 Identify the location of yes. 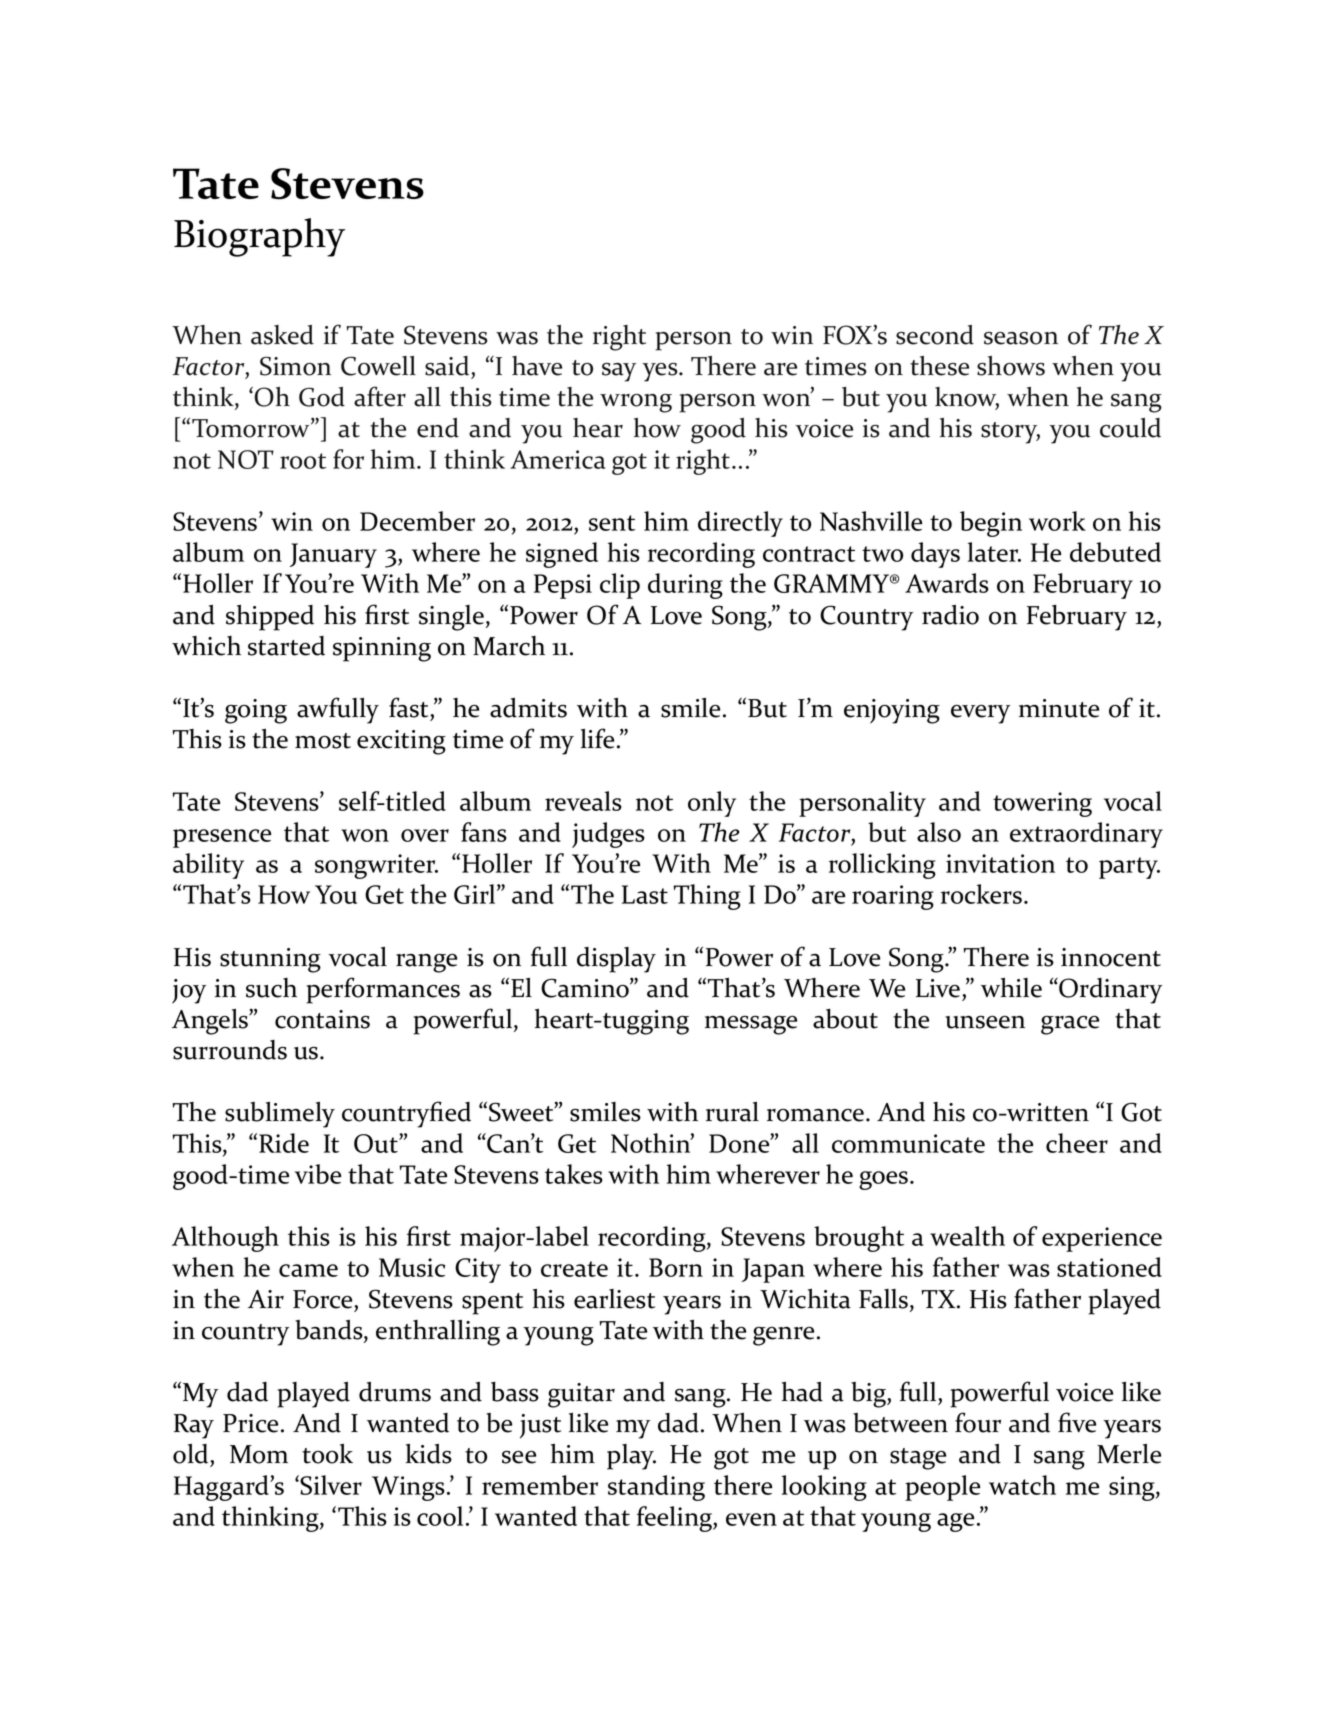
(661, 372).
